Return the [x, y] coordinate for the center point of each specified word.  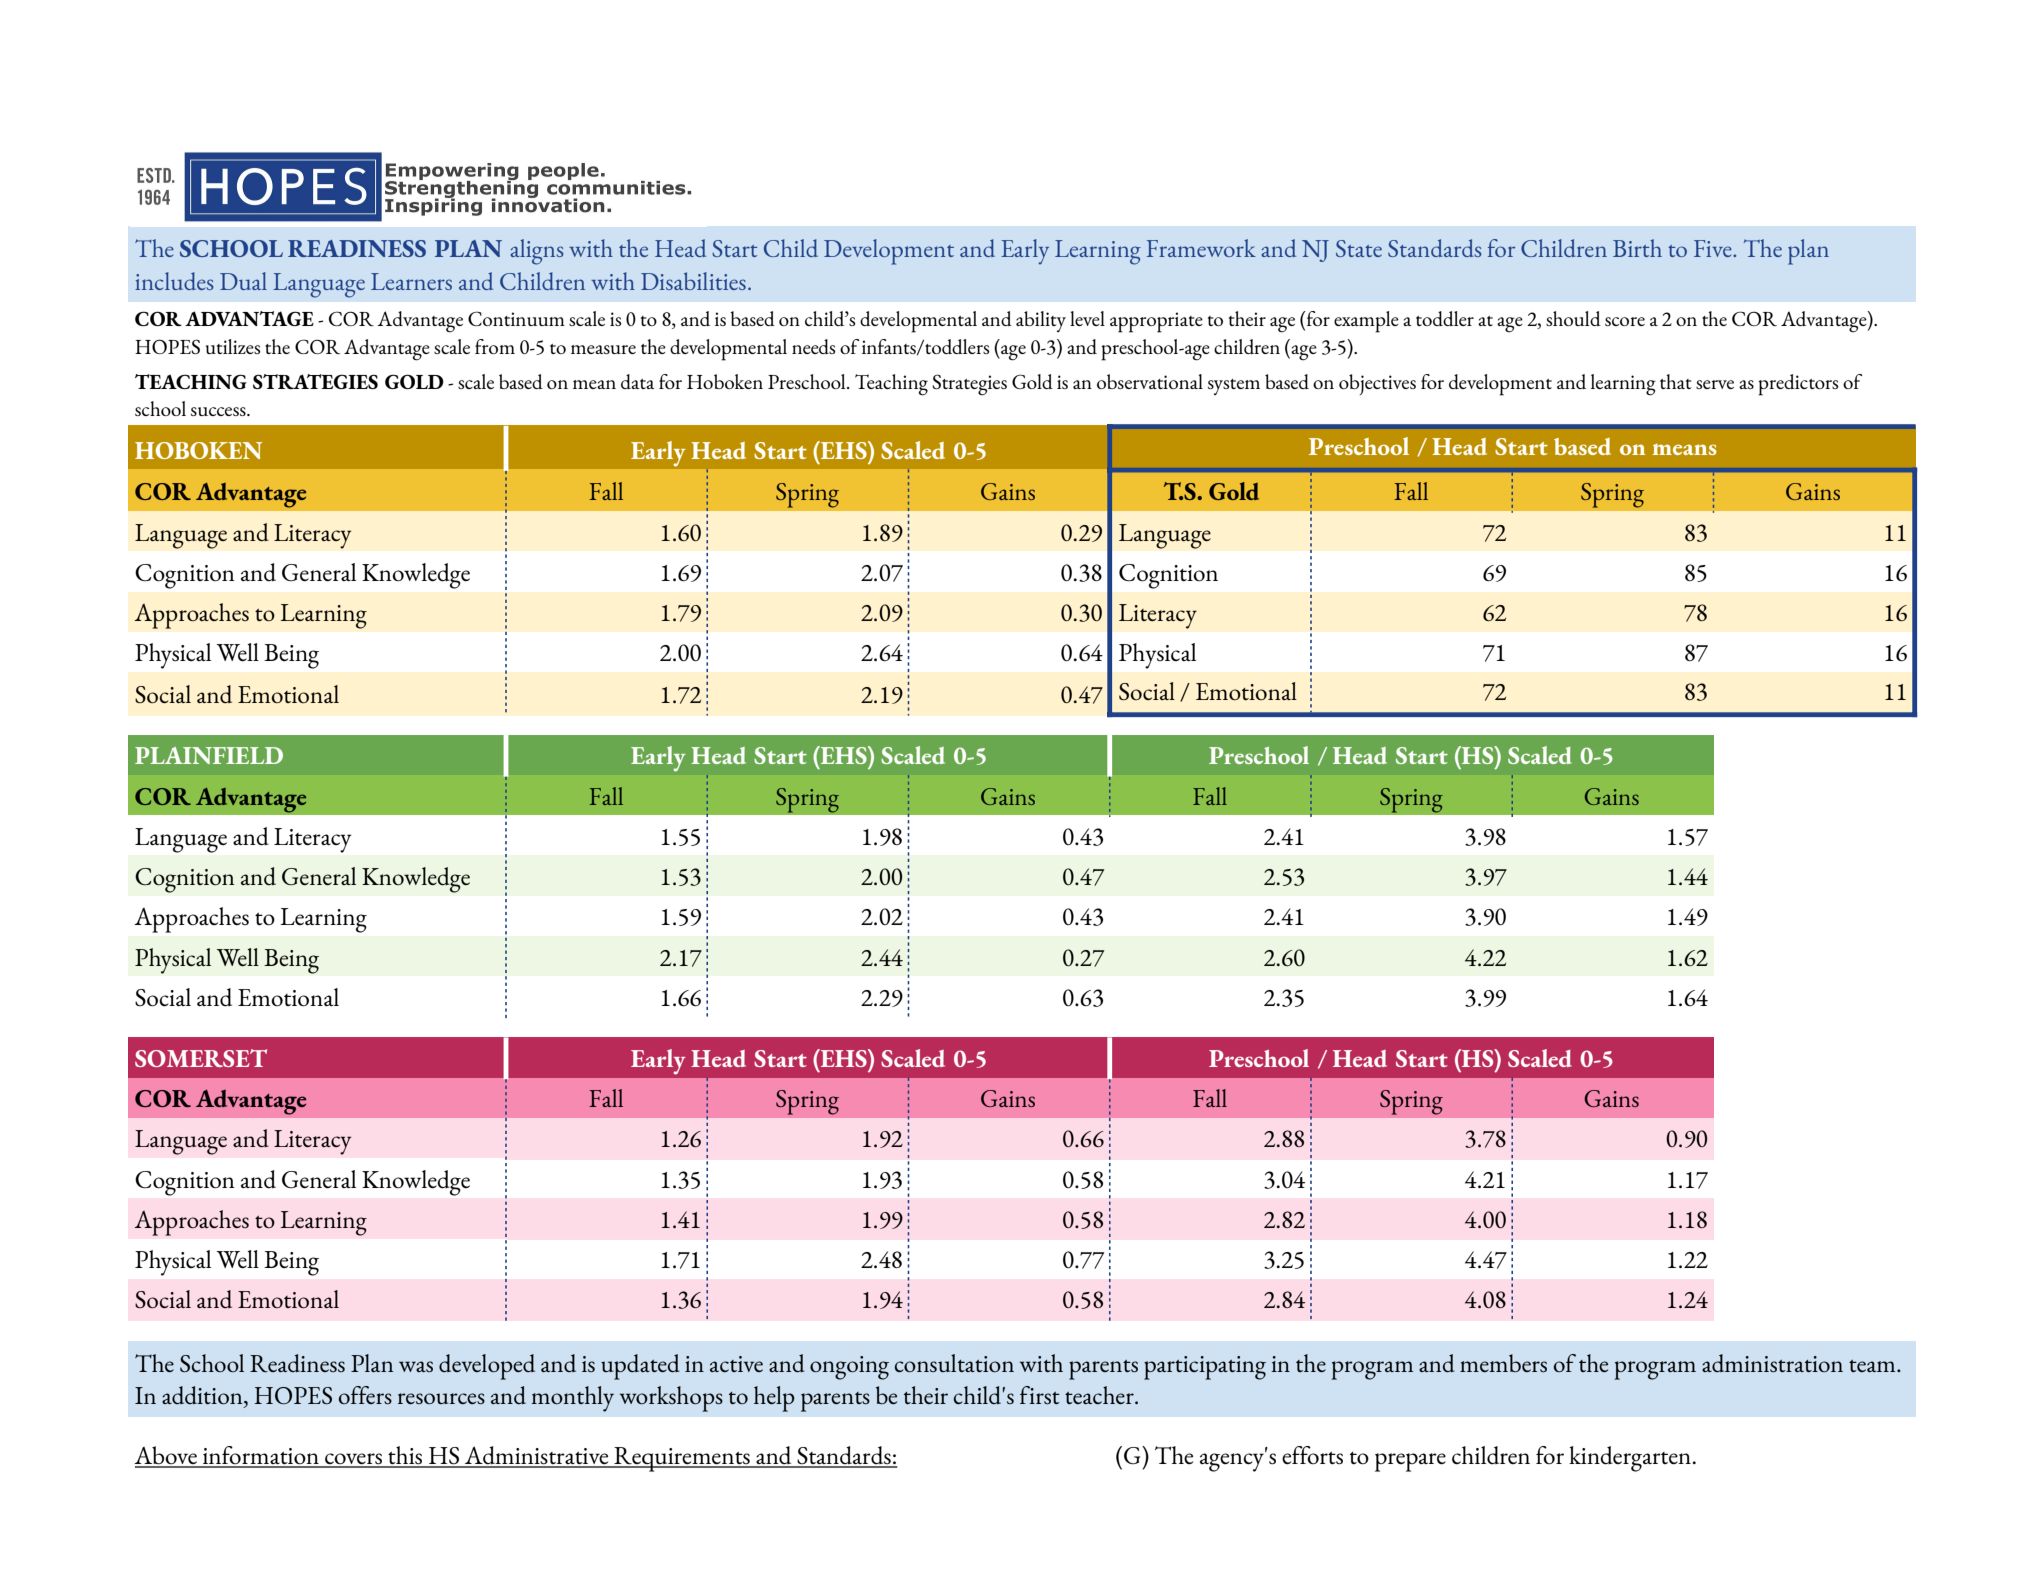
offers [365, 1395]
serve [1715, 384]
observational [1150, 381]
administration [1772, 1363]
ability [1041, 321]
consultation [954, 1363]
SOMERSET [201, 1058]
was [416, 1366]
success [219, 411]
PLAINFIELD [209, 755]
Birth [1637, 248]
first [1040, 1395]
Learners [411, 281]
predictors [1798, 385]
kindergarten [1631, 1459]
